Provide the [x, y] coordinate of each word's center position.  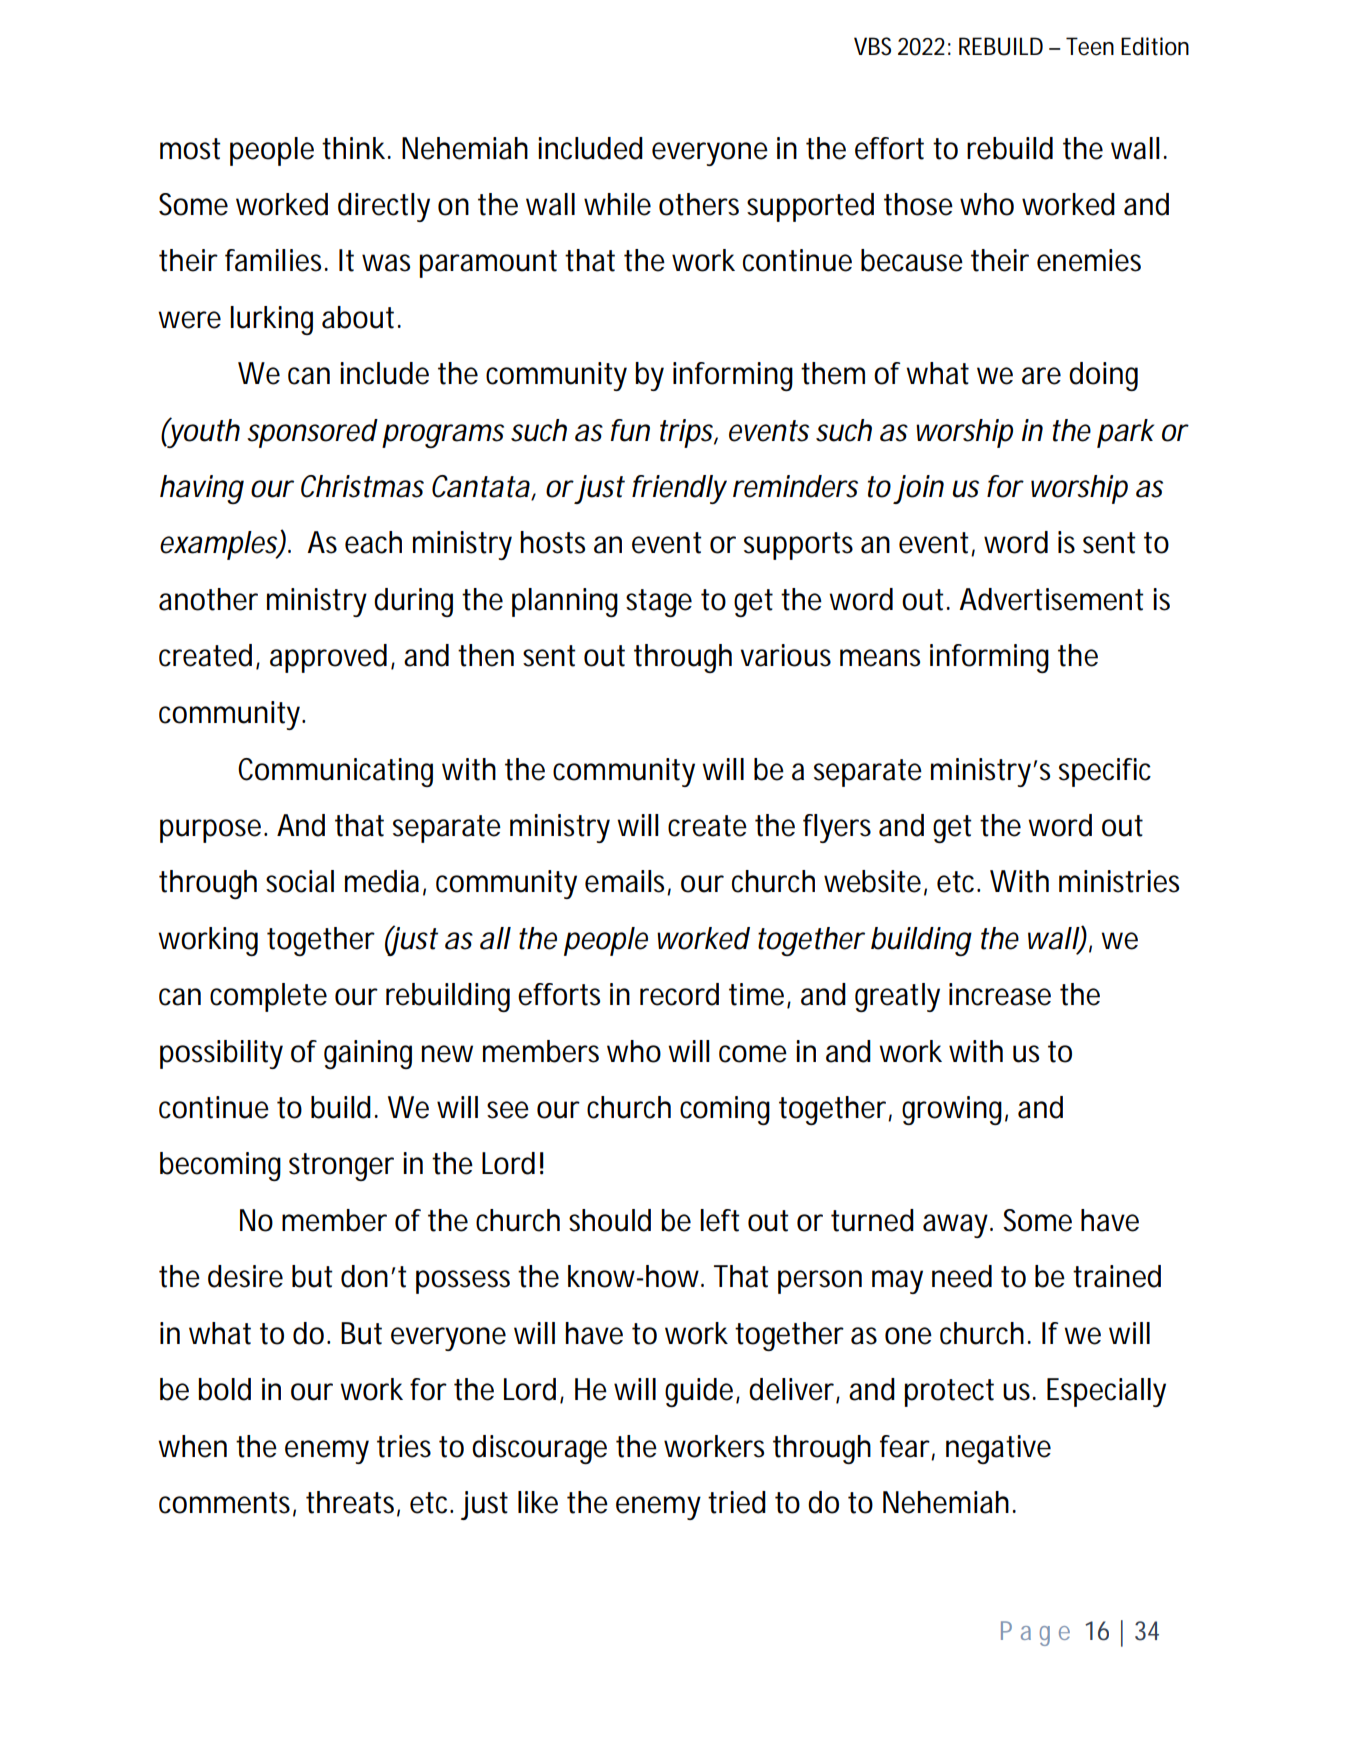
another [208, 599]
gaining [368, 1054]
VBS [872, 46]
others [699, 204]
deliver [791, 1389]
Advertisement [1051, 599]
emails [624, 881]
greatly [897, 997]
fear [905, 1446]
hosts [552, 542]
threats [350, 1502]
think [353, 148]
